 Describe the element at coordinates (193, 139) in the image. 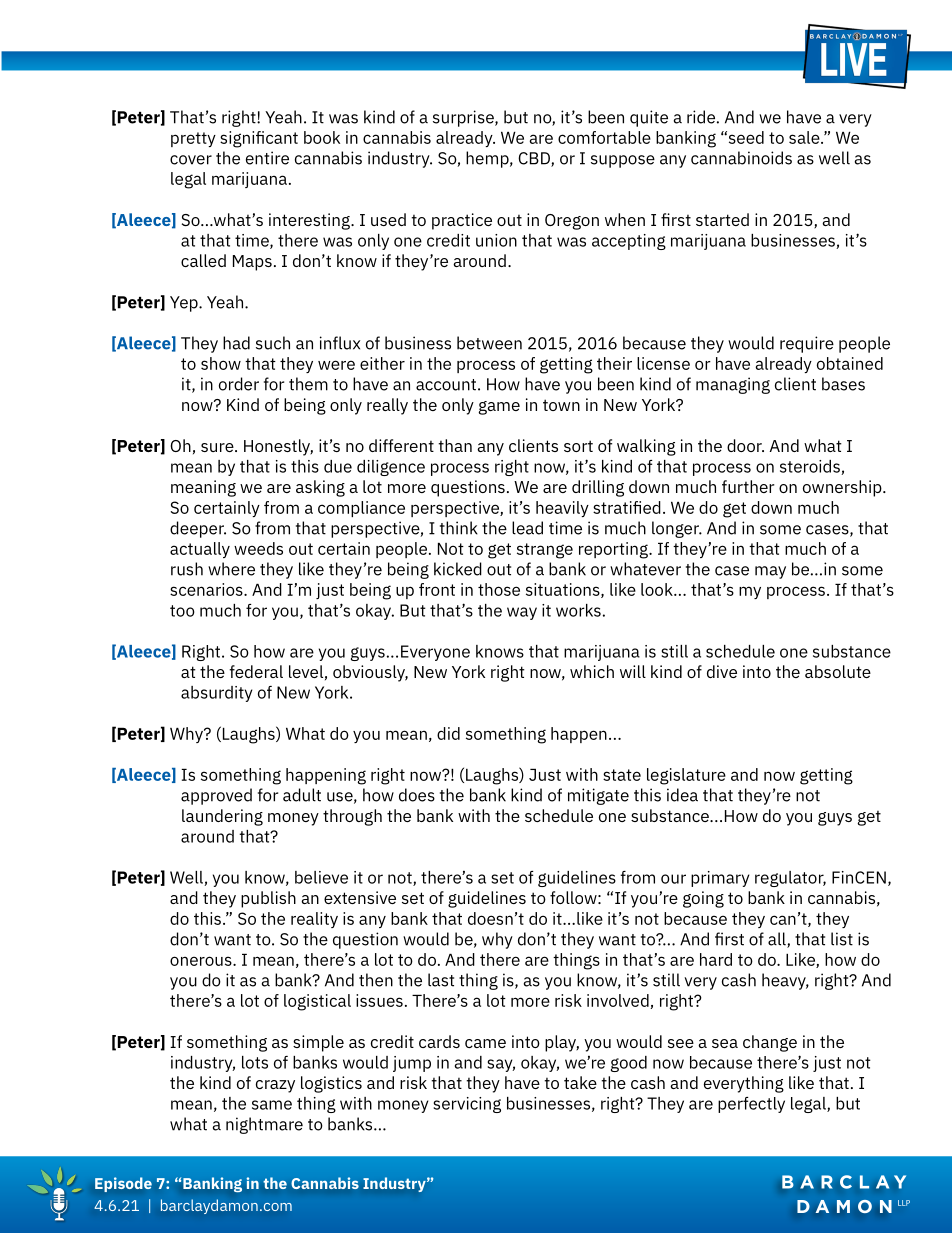

I see `pretty` at that location.
